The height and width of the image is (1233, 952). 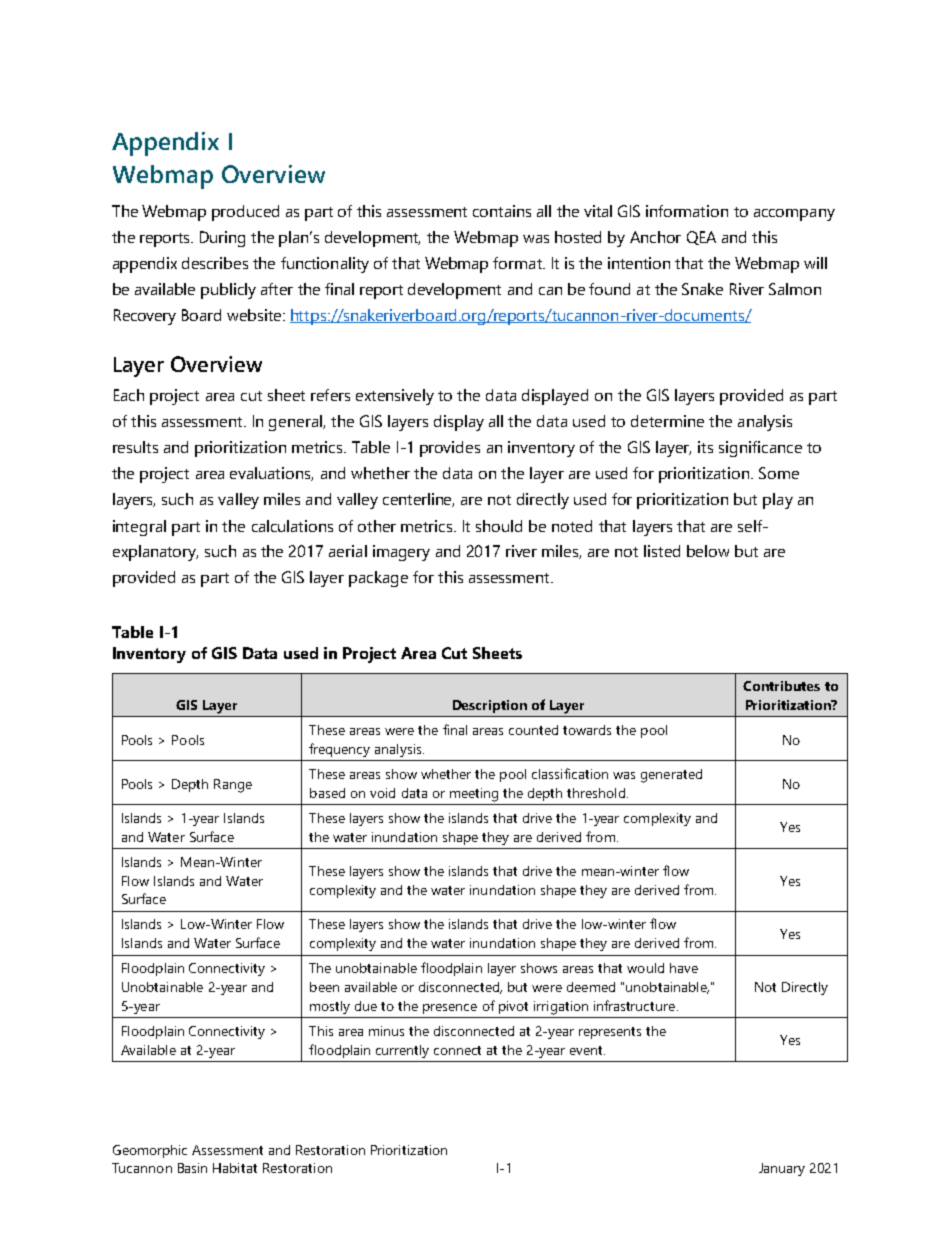 What do you see at coordinates (794, 215) in the image?
I see `accompany` at bounding box center [794, 215].
